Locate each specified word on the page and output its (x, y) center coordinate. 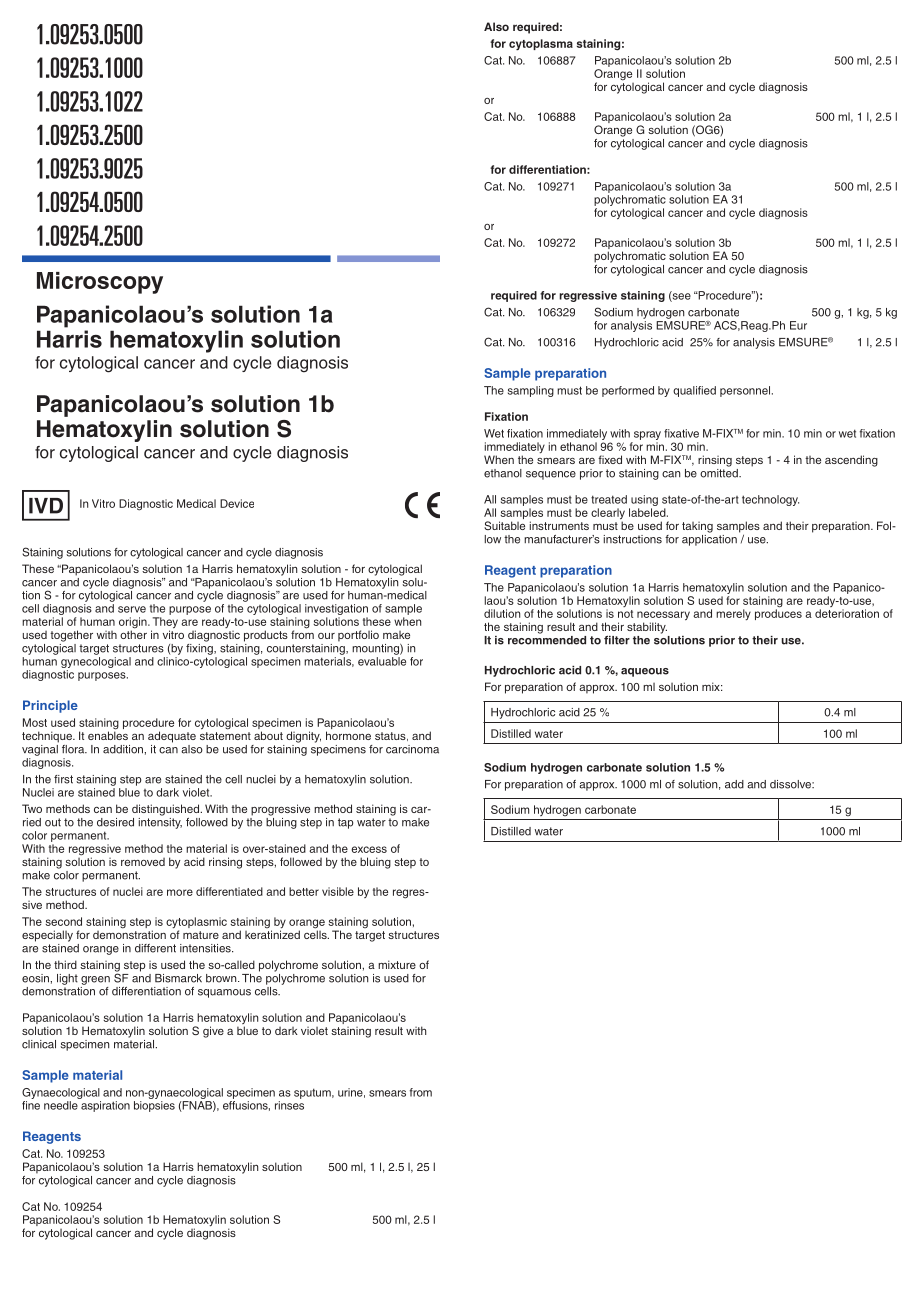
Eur (798, 325)
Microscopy (100, 283)
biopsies (154, 1106)
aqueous (645, 672)
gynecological (96, 662)
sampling (531, 391)
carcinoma (412, 749)
